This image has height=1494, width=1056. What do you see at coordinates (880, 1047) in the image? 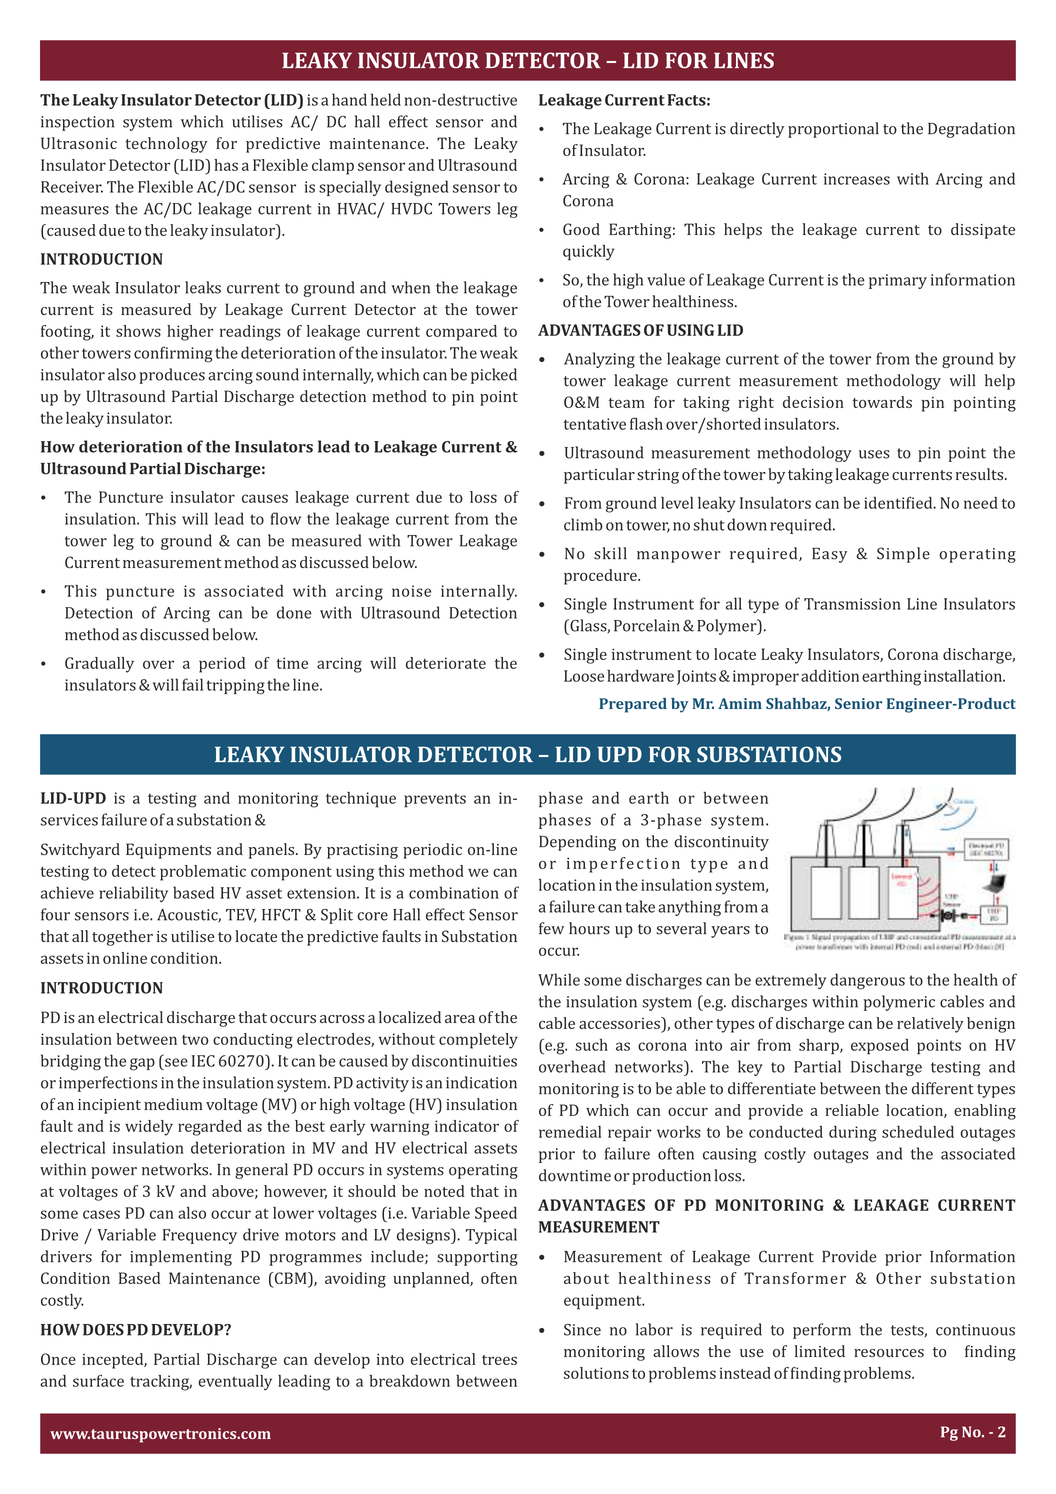
I see `exposed` at bounding box center [880, 1047].
